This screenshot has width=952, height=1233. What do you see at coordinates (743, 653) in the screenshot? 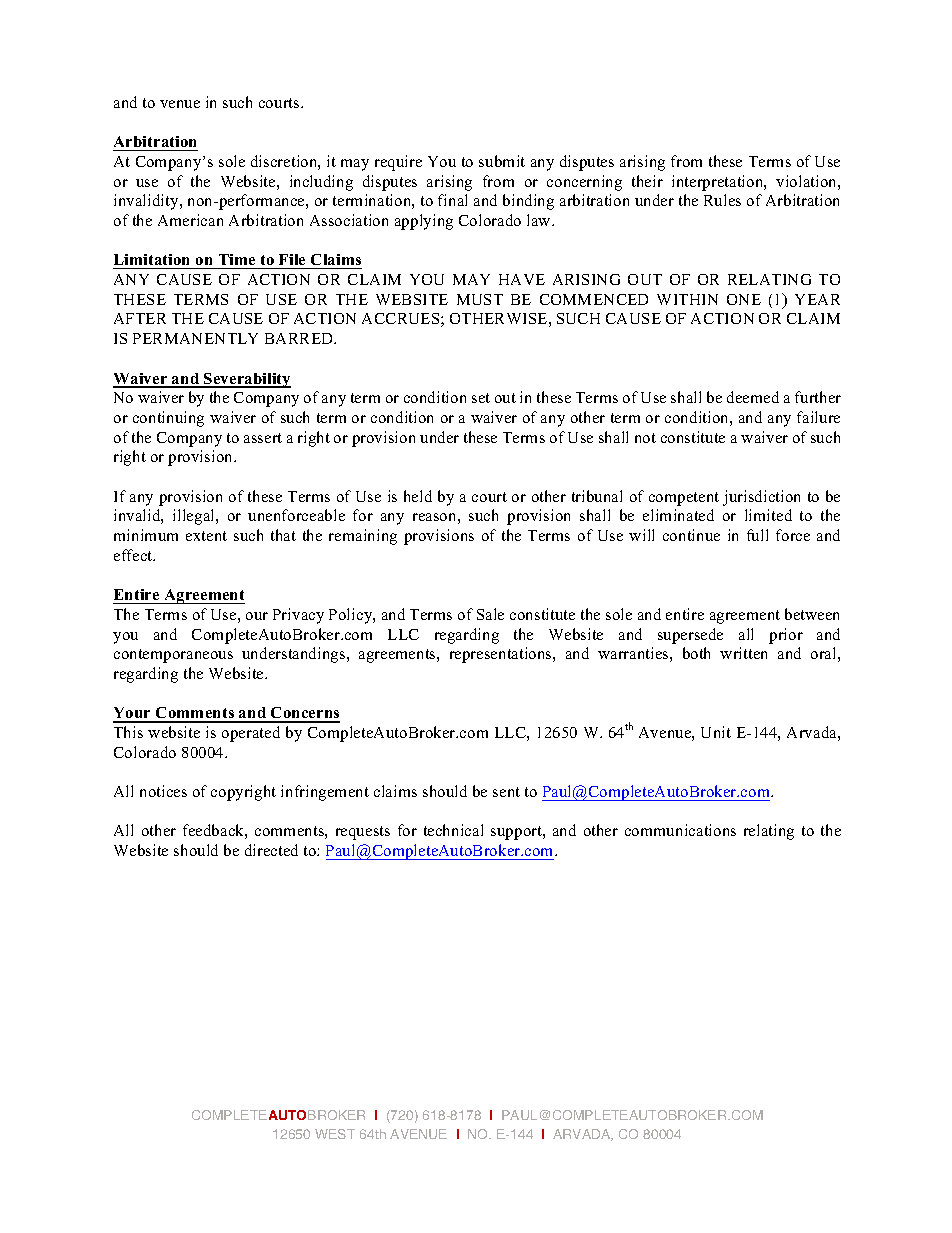
I see `written` at bounding box center [743, 653].
